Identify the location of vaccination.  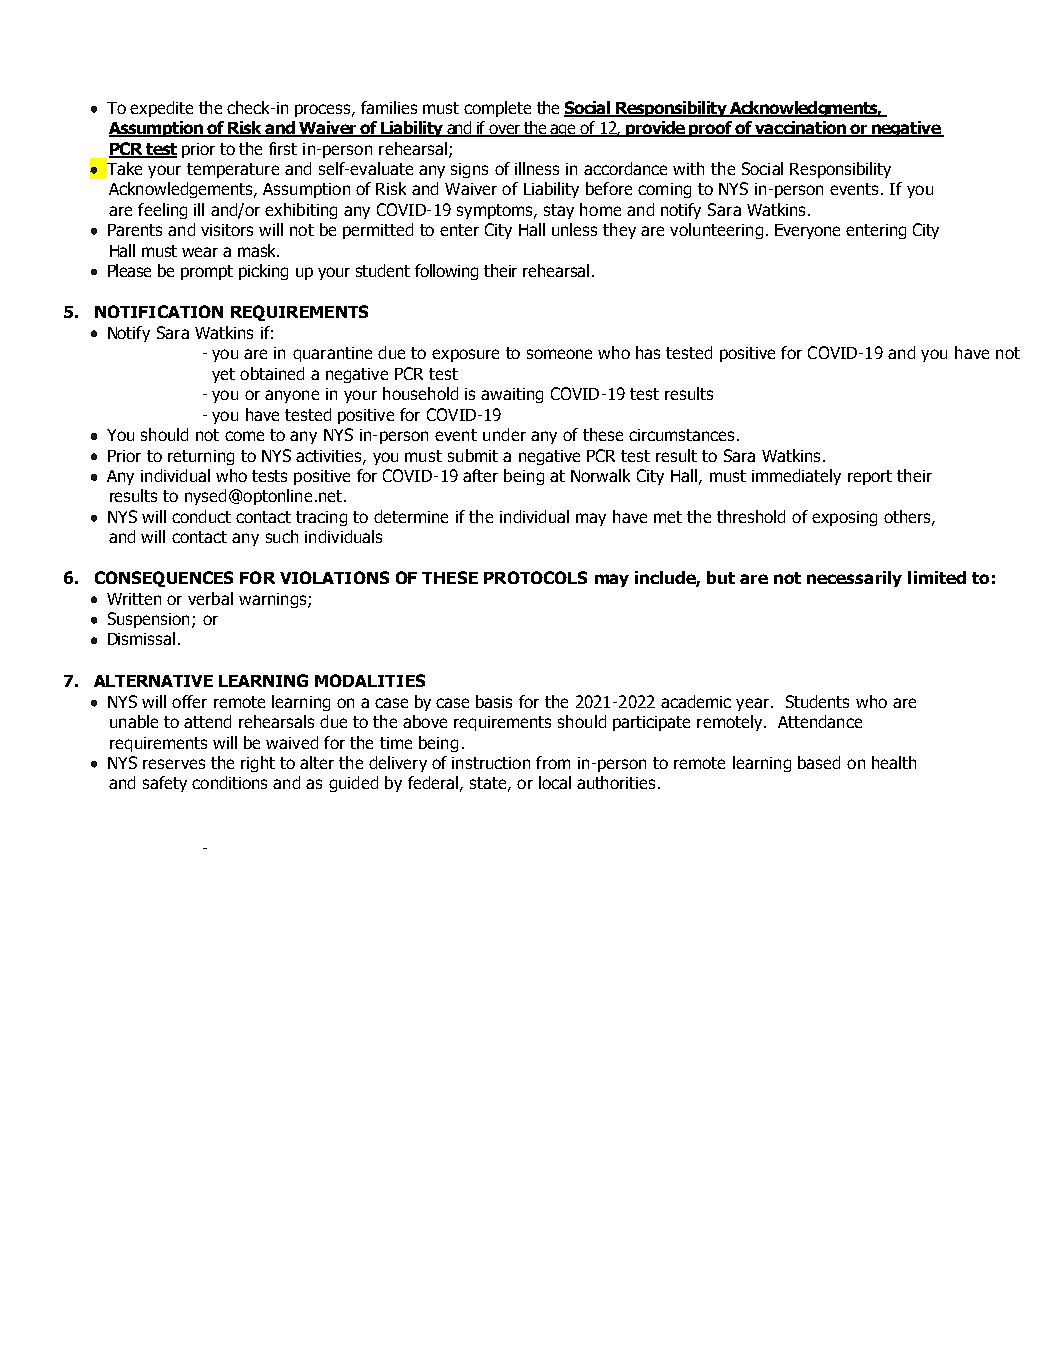
(800, 129).
